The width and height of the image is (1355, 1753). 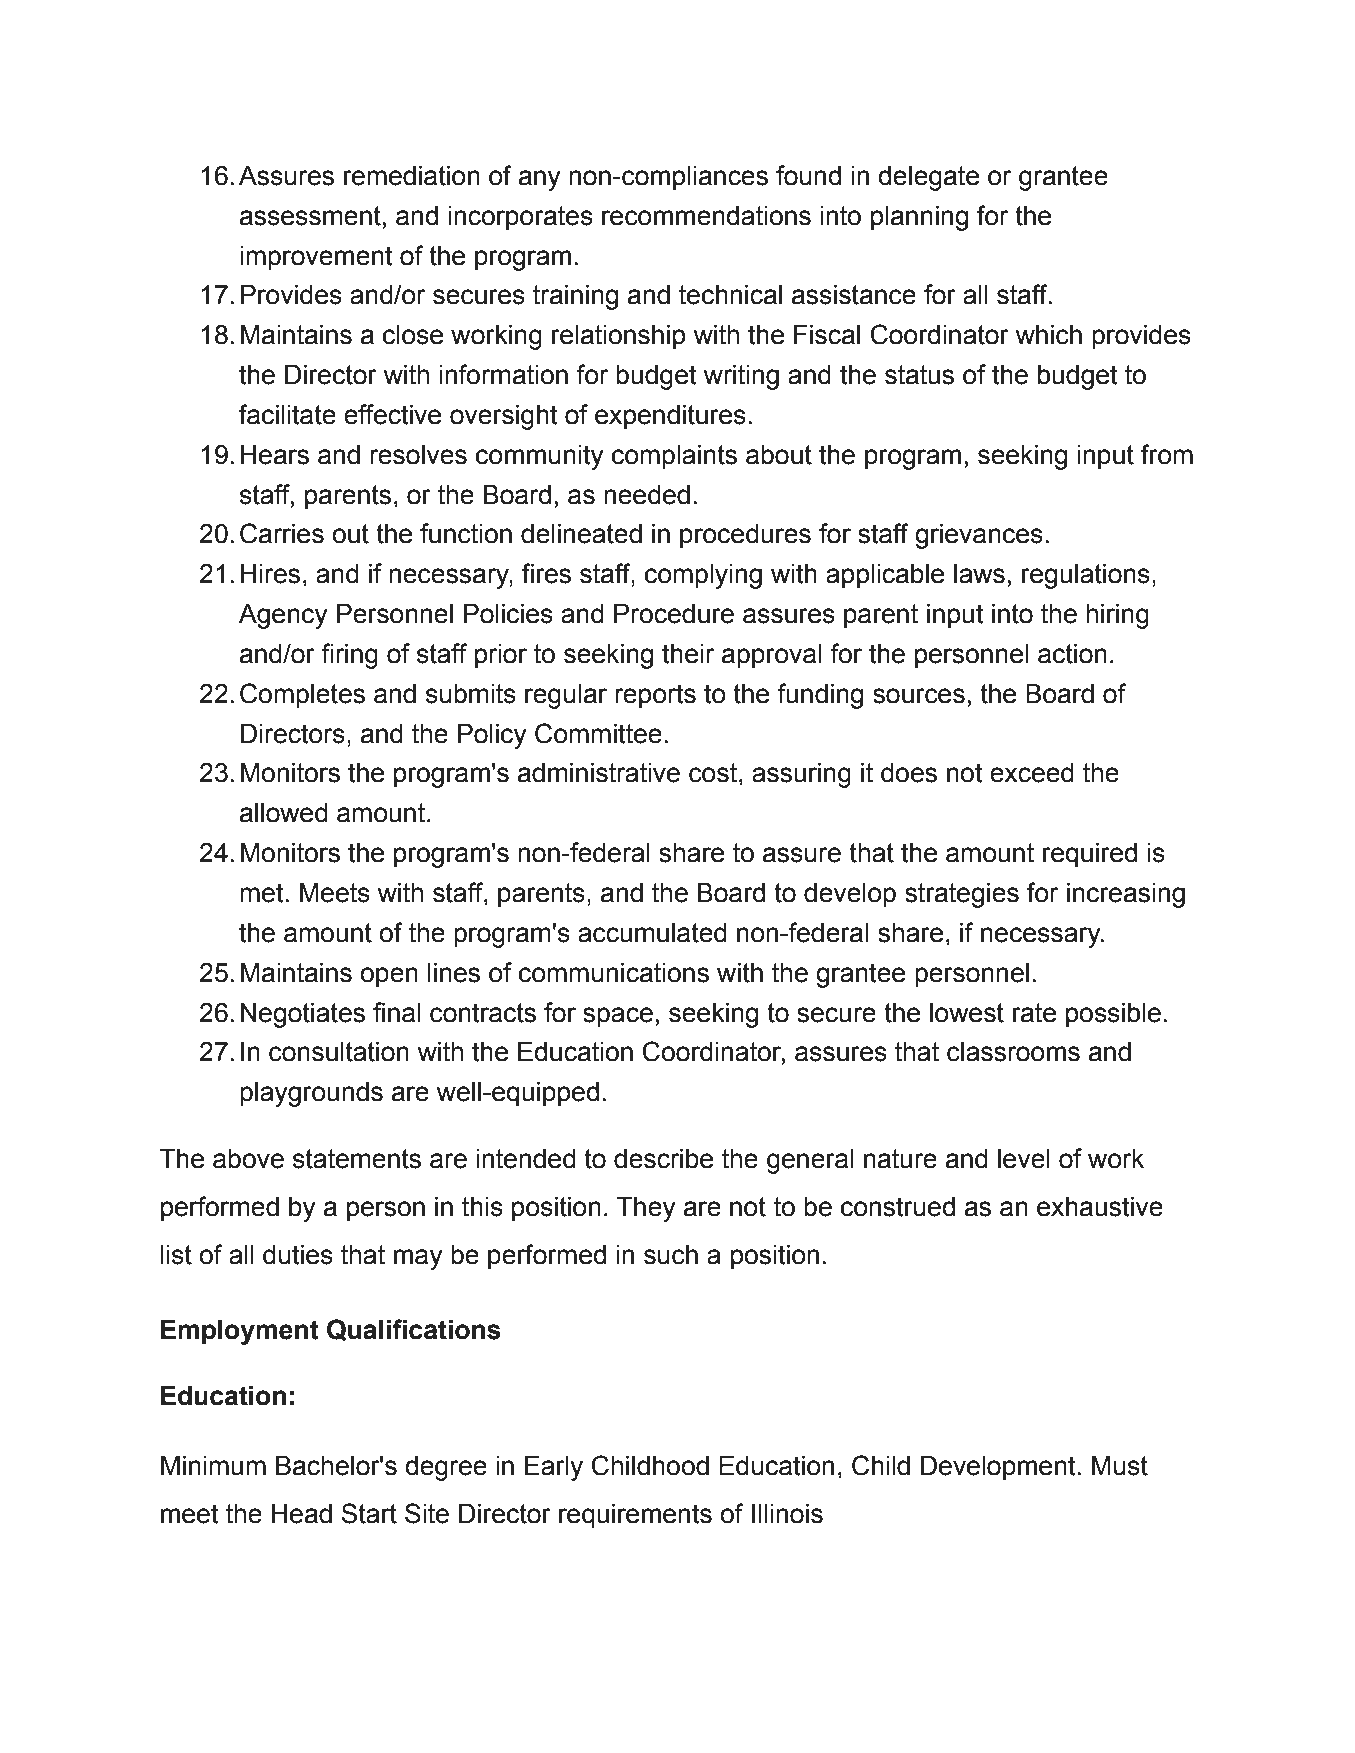 I want to click on recommendations, so click(x=706, y=216).
